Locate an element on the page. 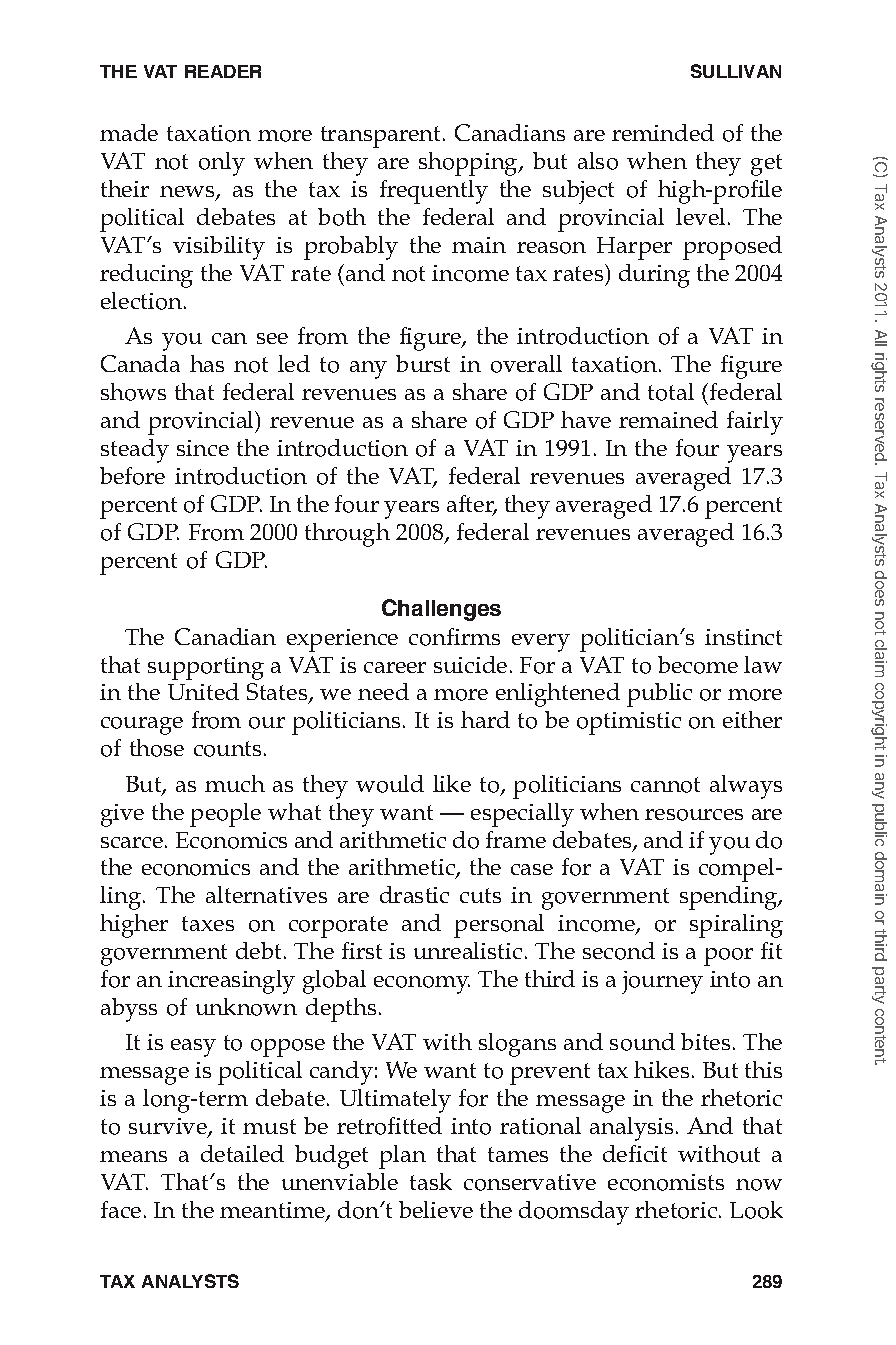  total is located at coordinates (671, 392).
